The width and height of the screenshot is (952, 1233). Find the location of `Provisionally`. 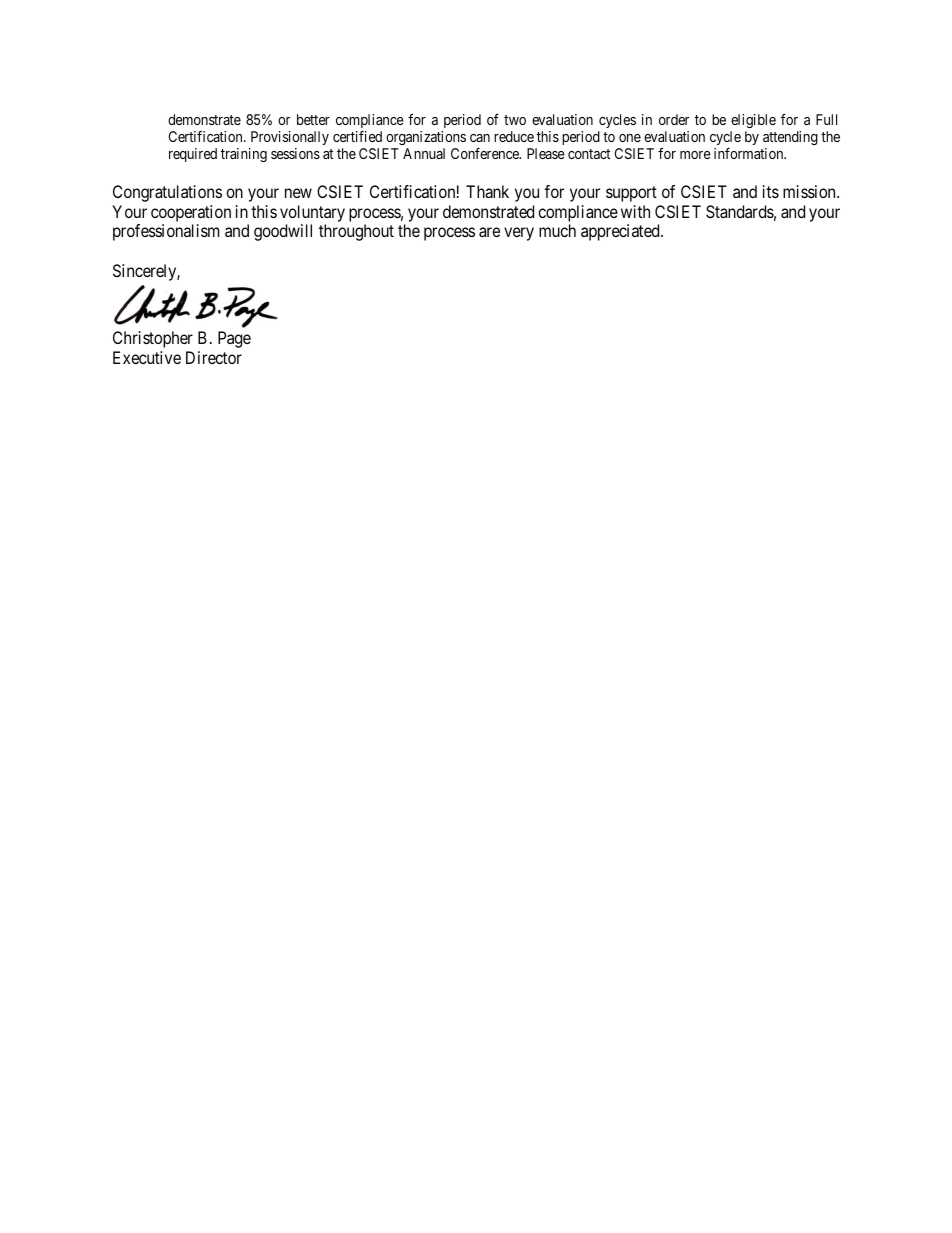

Provisionally is located at coordinates (290, 138).
